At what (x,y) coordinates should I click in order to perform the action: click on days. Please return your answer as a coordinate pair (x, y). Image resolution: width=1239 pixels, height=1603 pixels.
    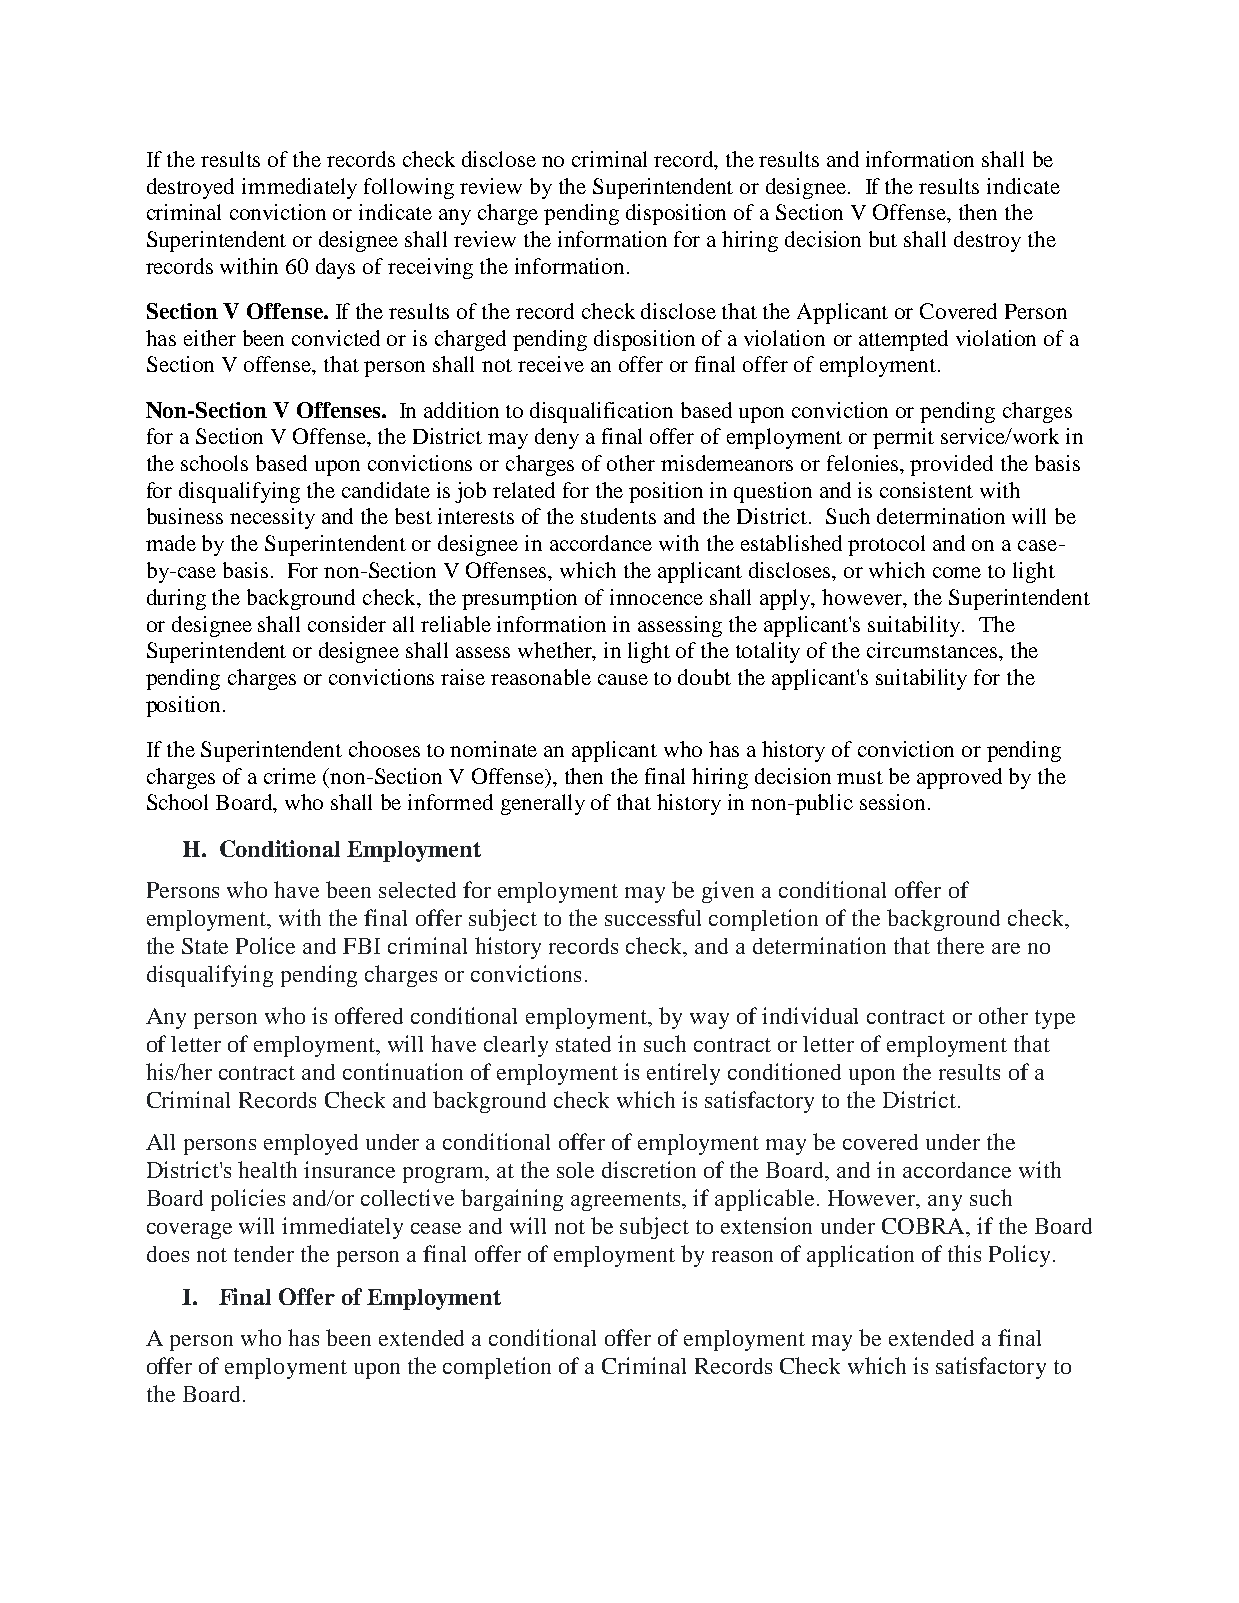
    Looking at the image, I should click on (335, 268).
